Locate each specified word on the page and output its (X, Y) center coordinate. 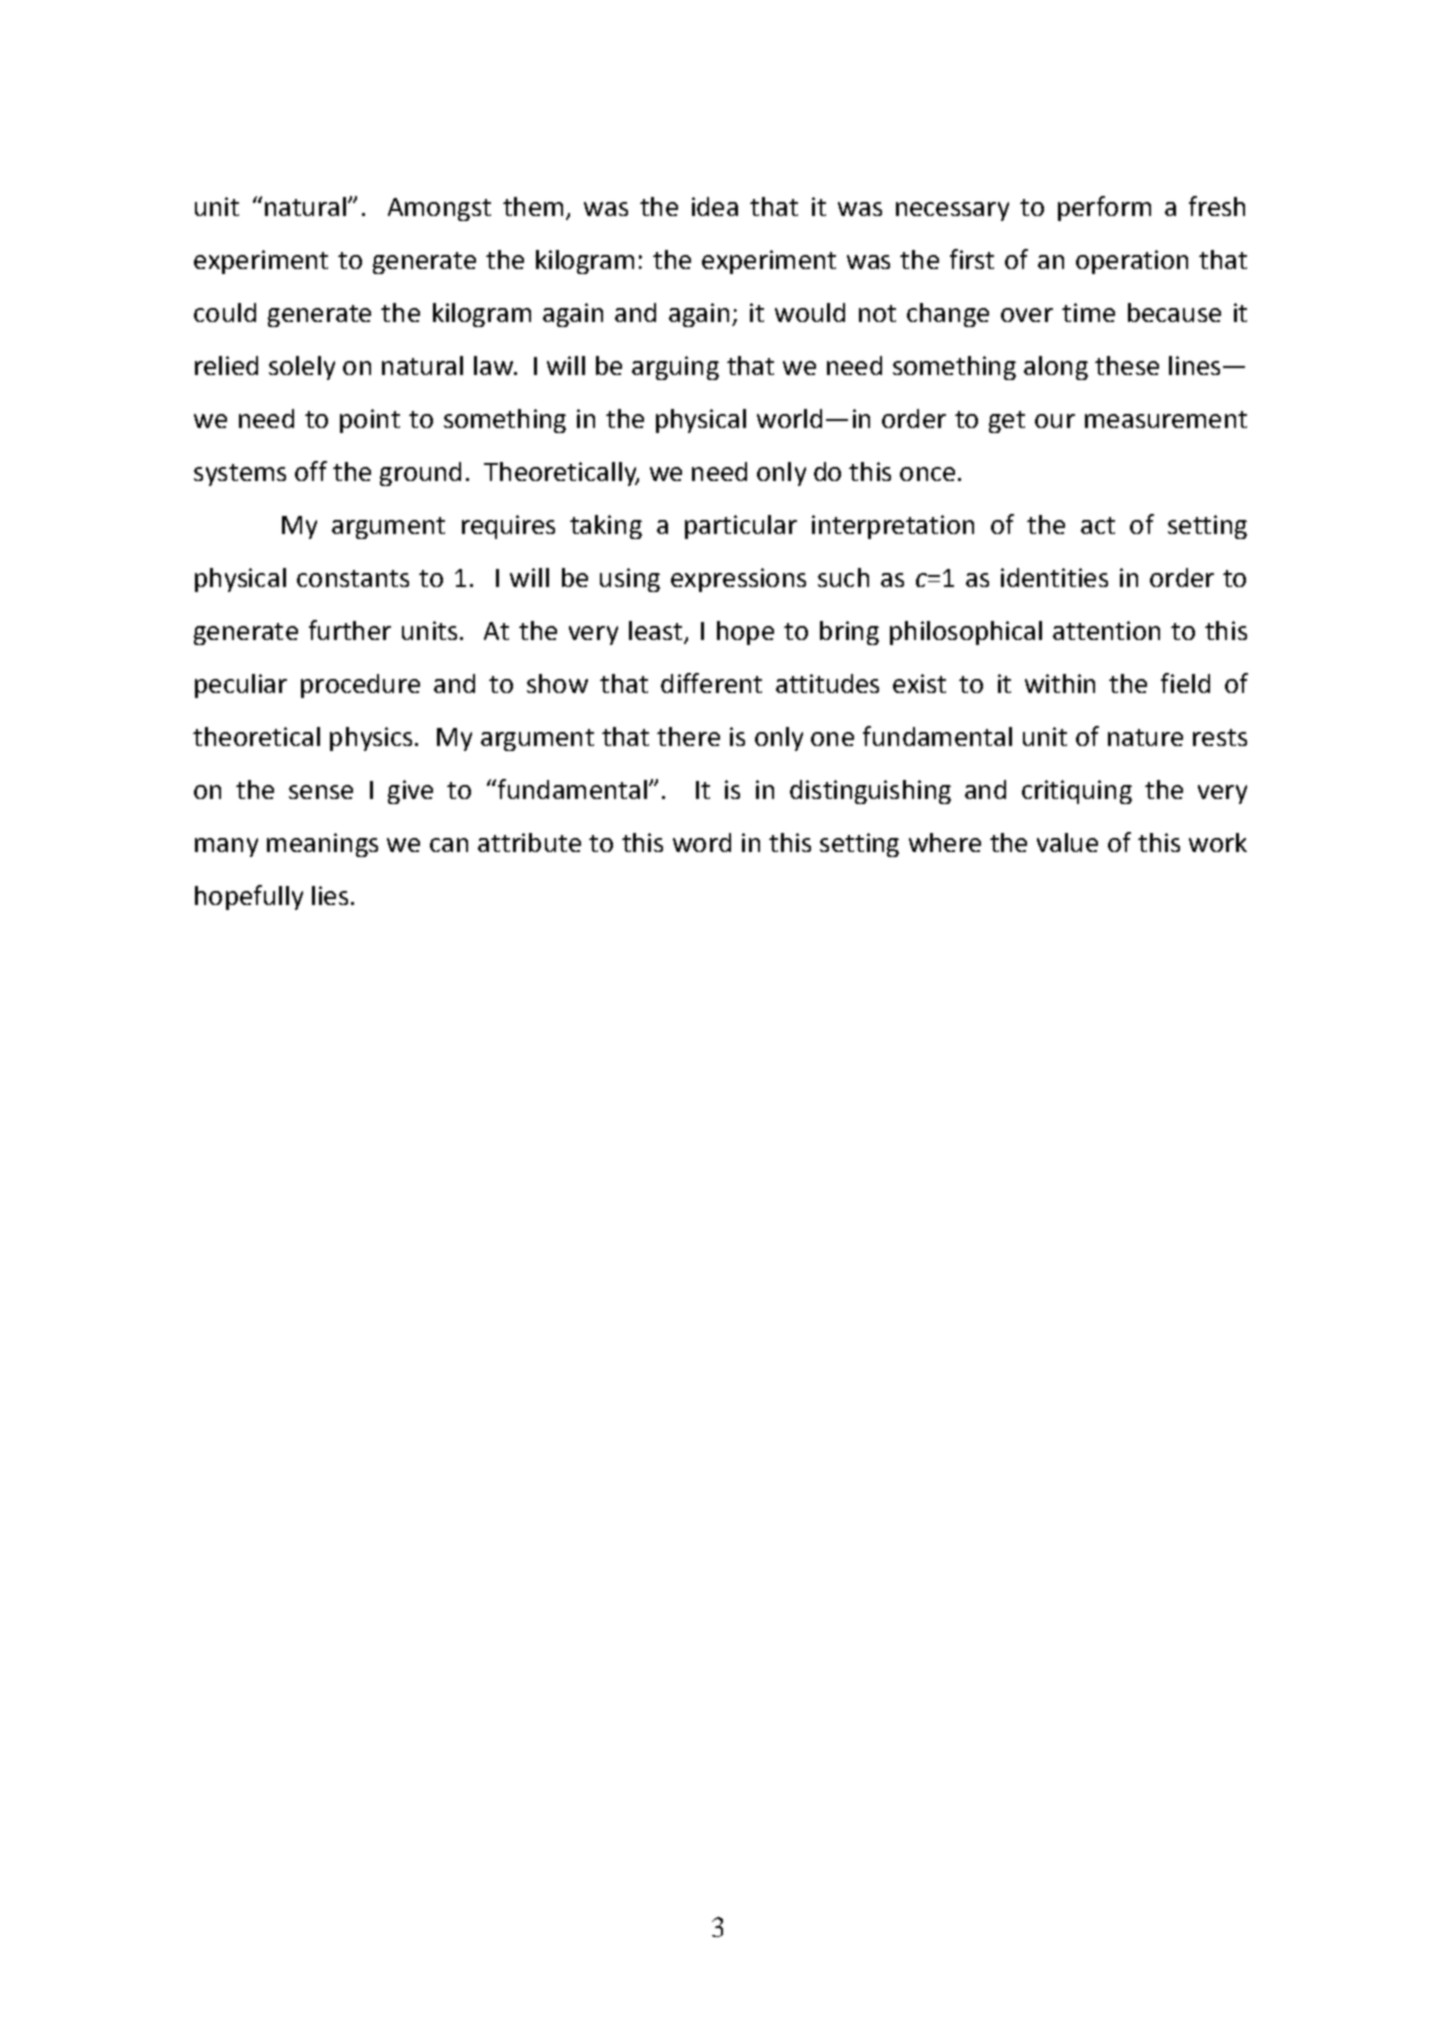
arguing (675, 368)
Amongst (439, 209)
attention (1106, 630)
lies (330, 895)
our (1055, 421)
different (711, 683)
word (702, 842)
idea (715, 206)
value (1067, 842)
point (370, 421)
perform (1104, 208)
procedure (360, 686)
